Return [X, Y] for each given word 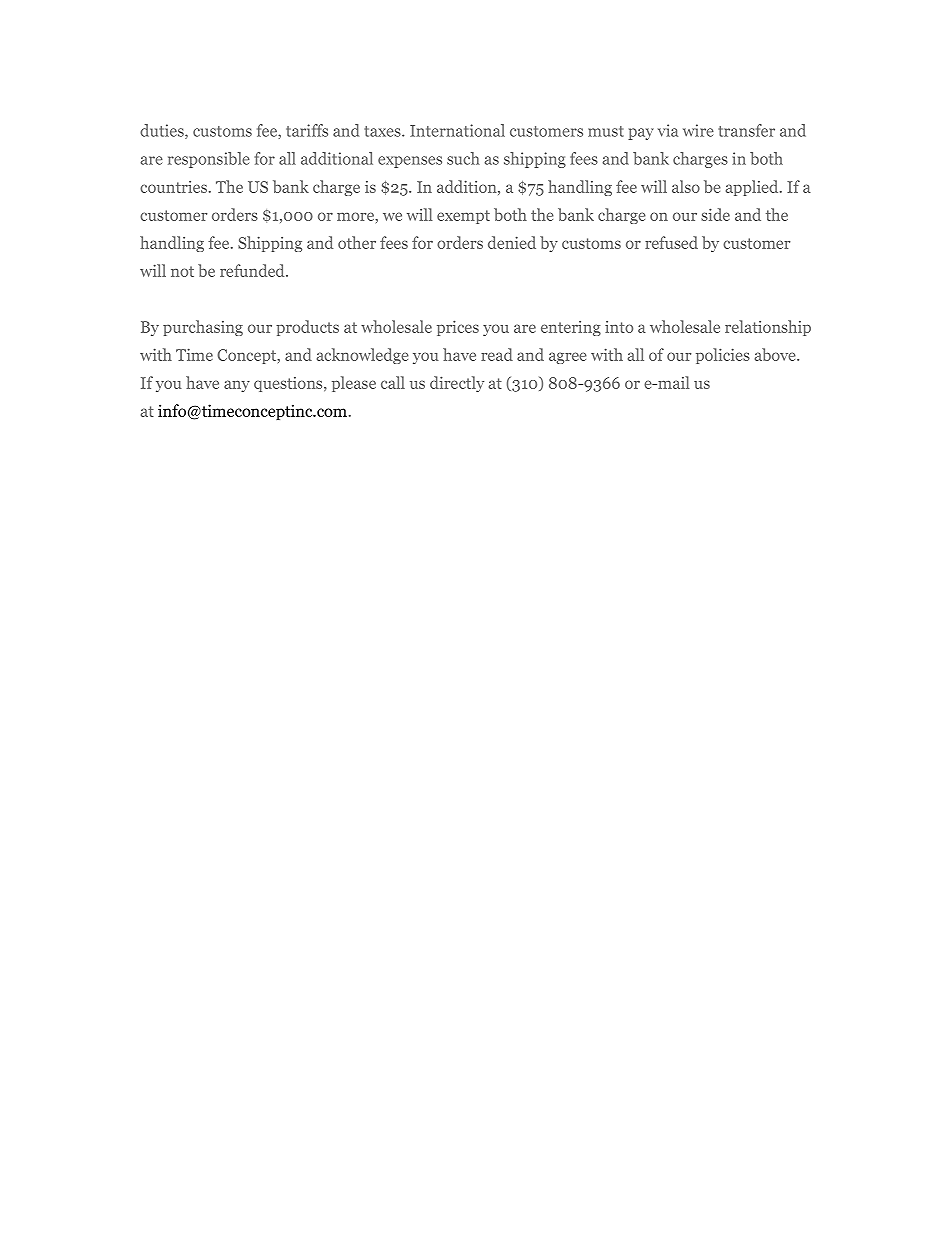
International [457, 130]
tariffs [307, 130]
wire [698, 130]
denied [512, 242]
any [237, 386]
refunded [253, 270]
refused [671, 242]
